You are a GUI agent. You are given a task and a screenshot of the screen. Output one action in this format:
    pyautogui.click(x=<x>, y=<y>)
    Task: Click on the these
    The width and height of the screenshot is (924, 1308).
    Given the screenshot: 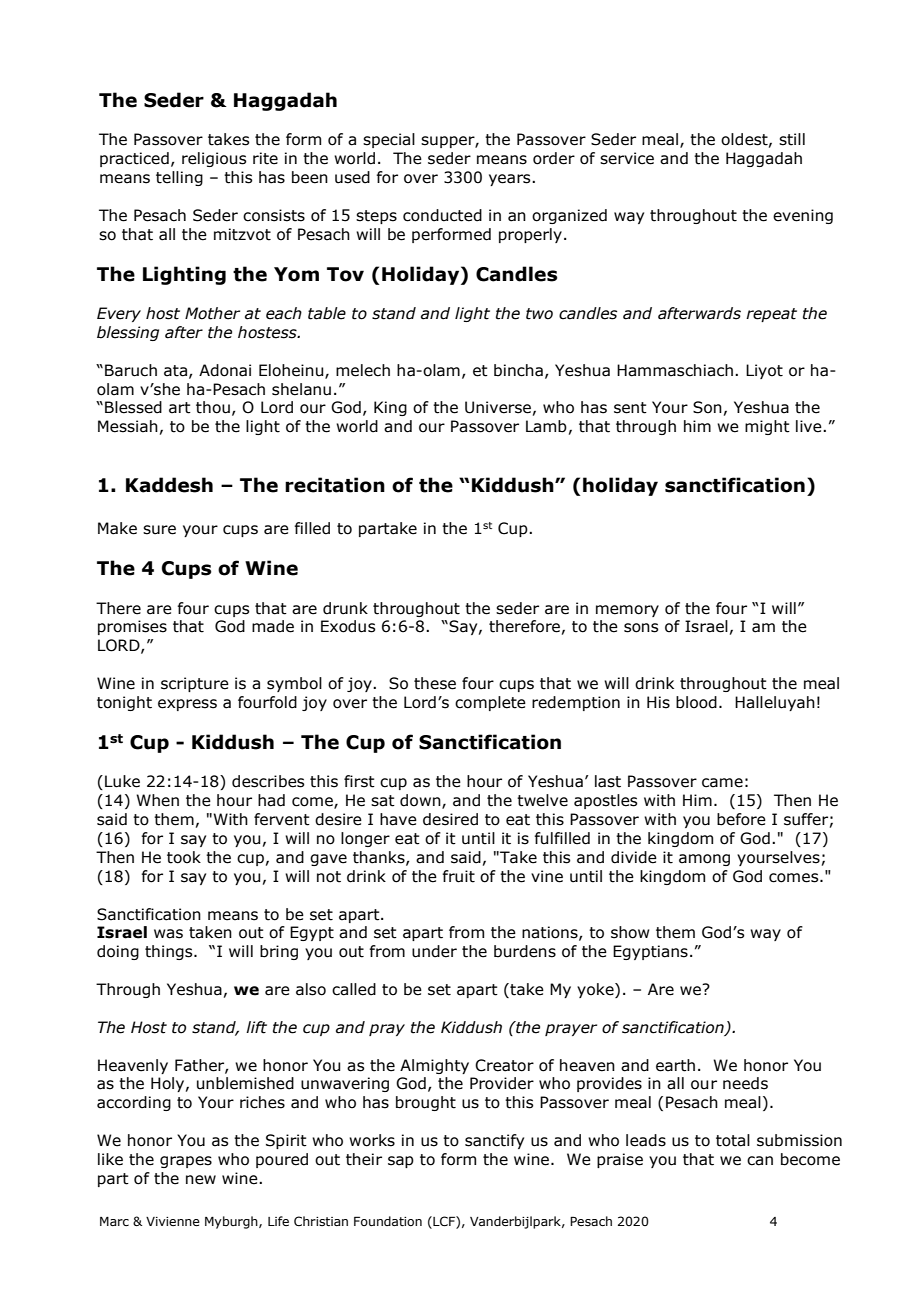 What is the action you would take?
    pyautogui.click(x=435, y=683)
